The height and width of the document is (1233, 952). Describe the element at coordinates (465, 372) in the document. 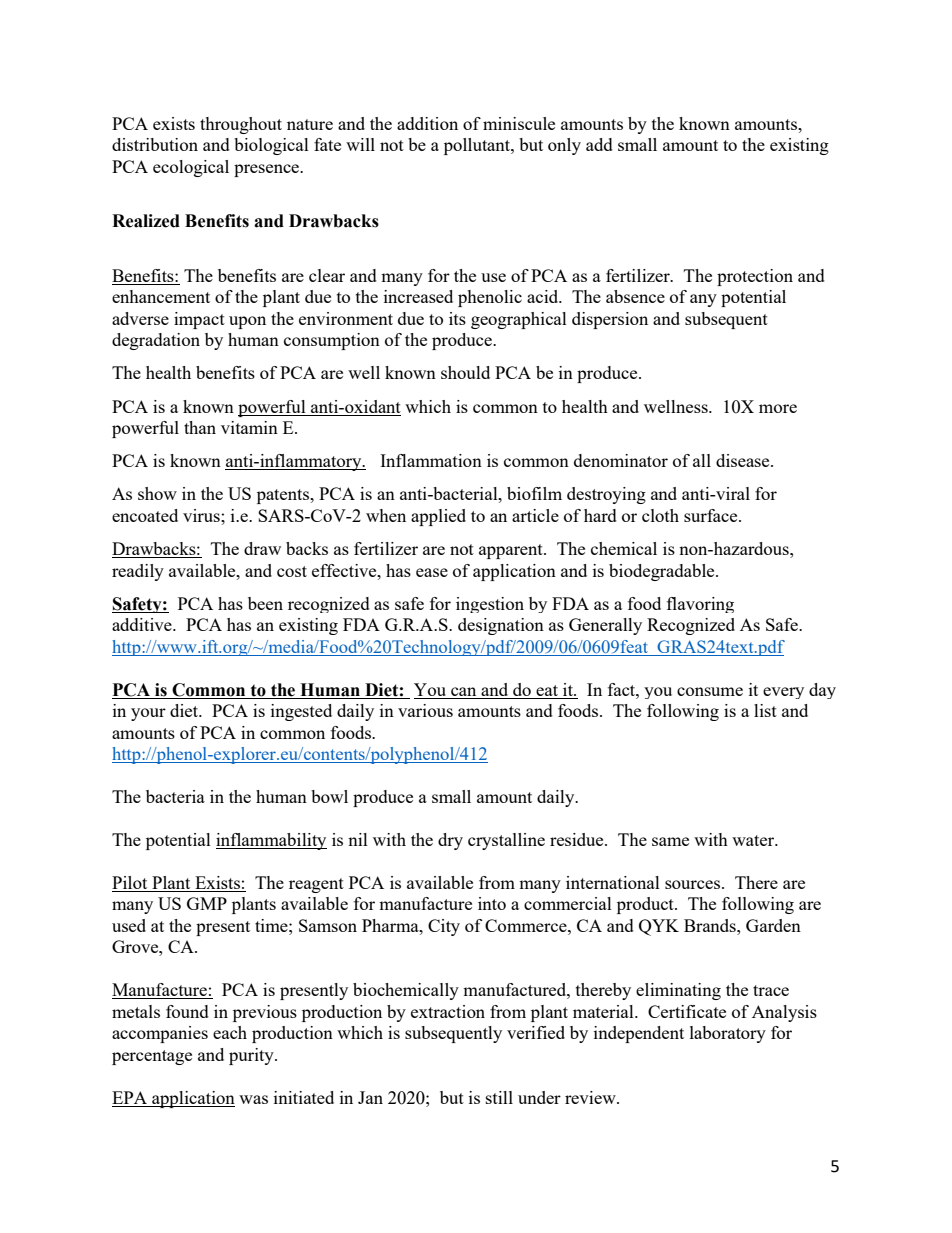

I see `should` at that location.
